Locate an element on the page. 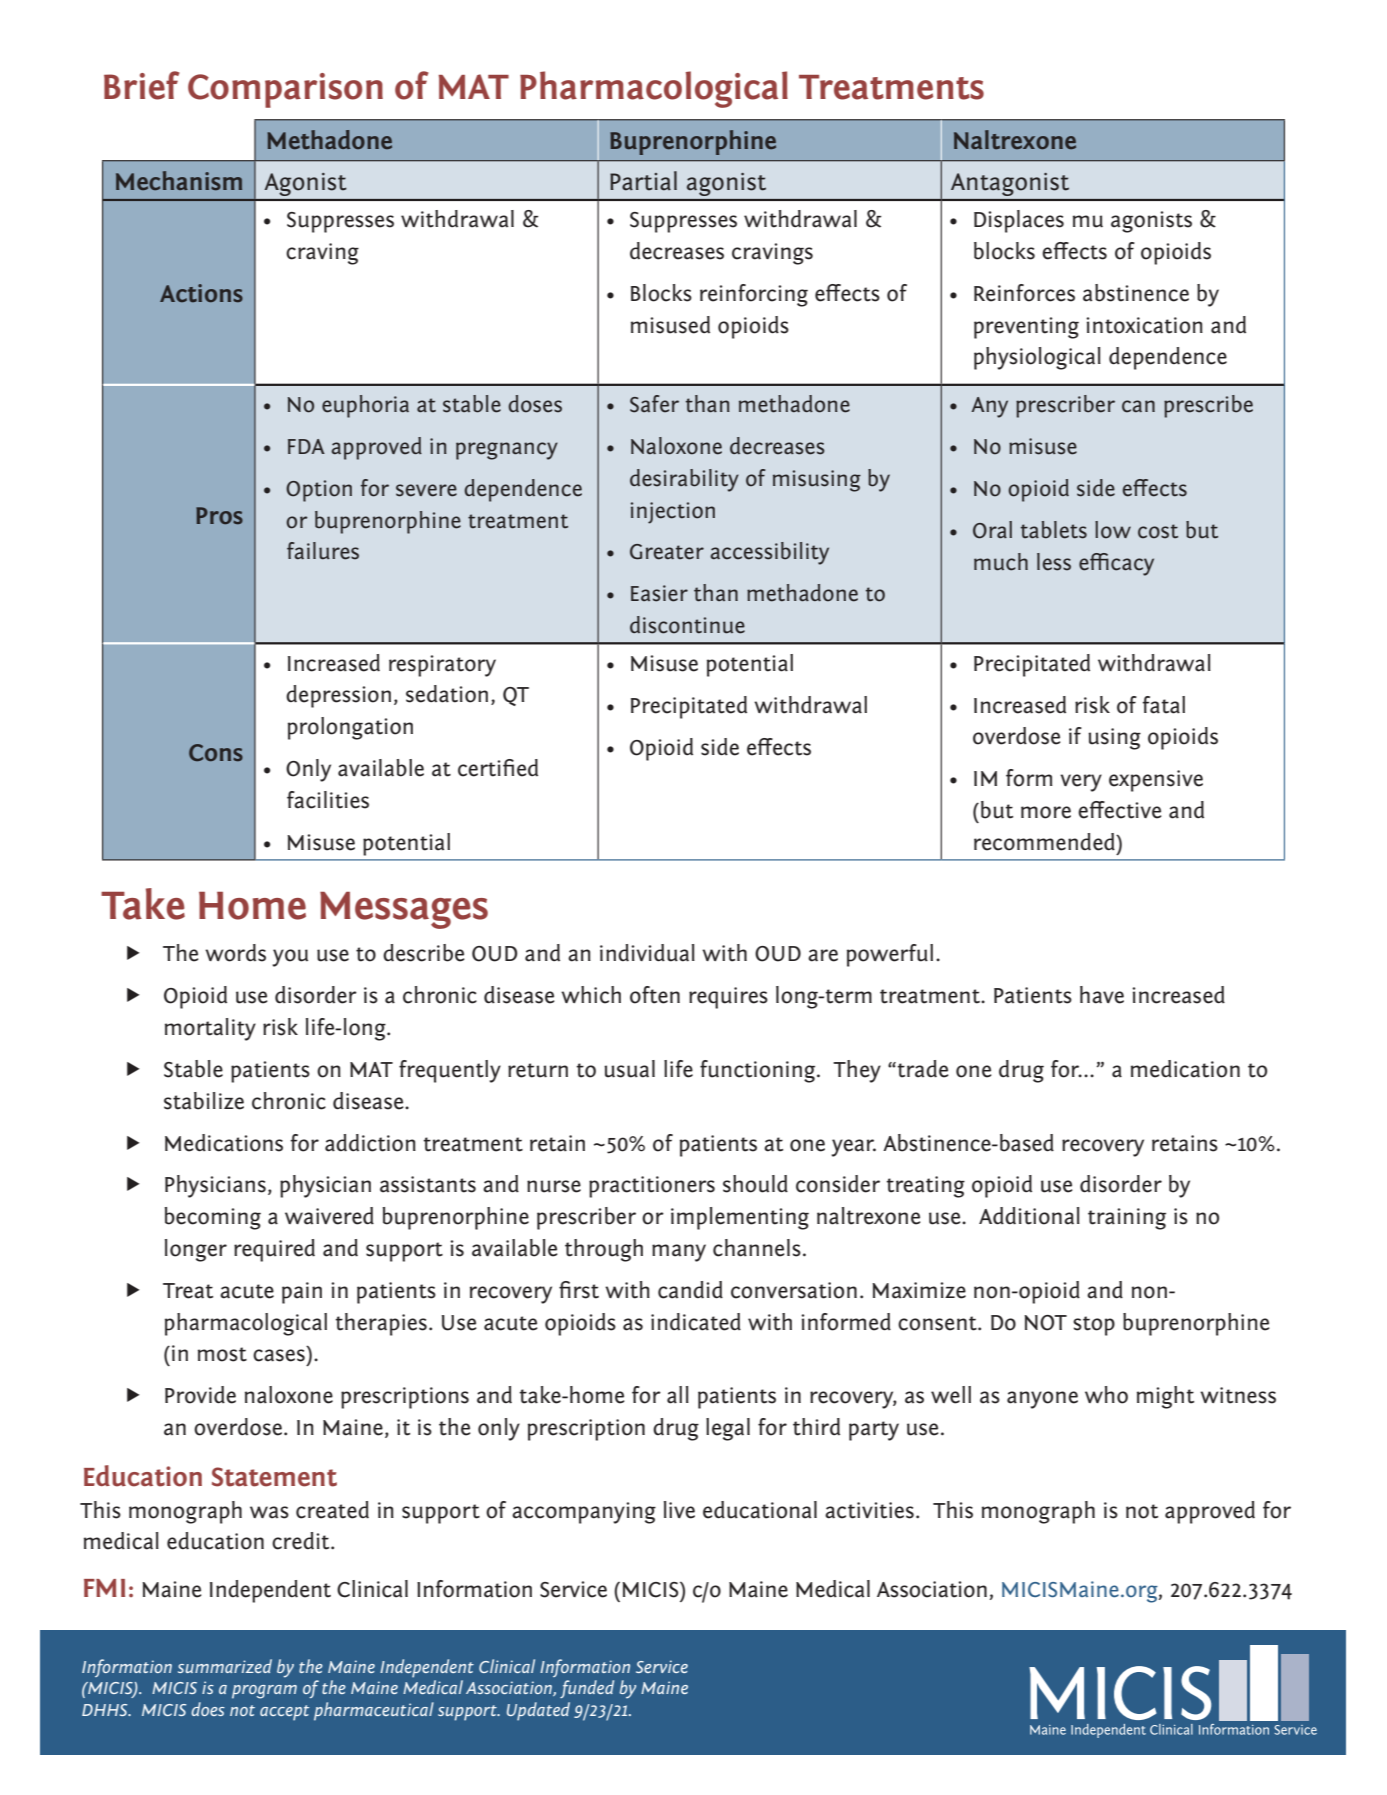 The height and width of the document is (1795, 1387). summarized is located at coordinates (225, 1666).
